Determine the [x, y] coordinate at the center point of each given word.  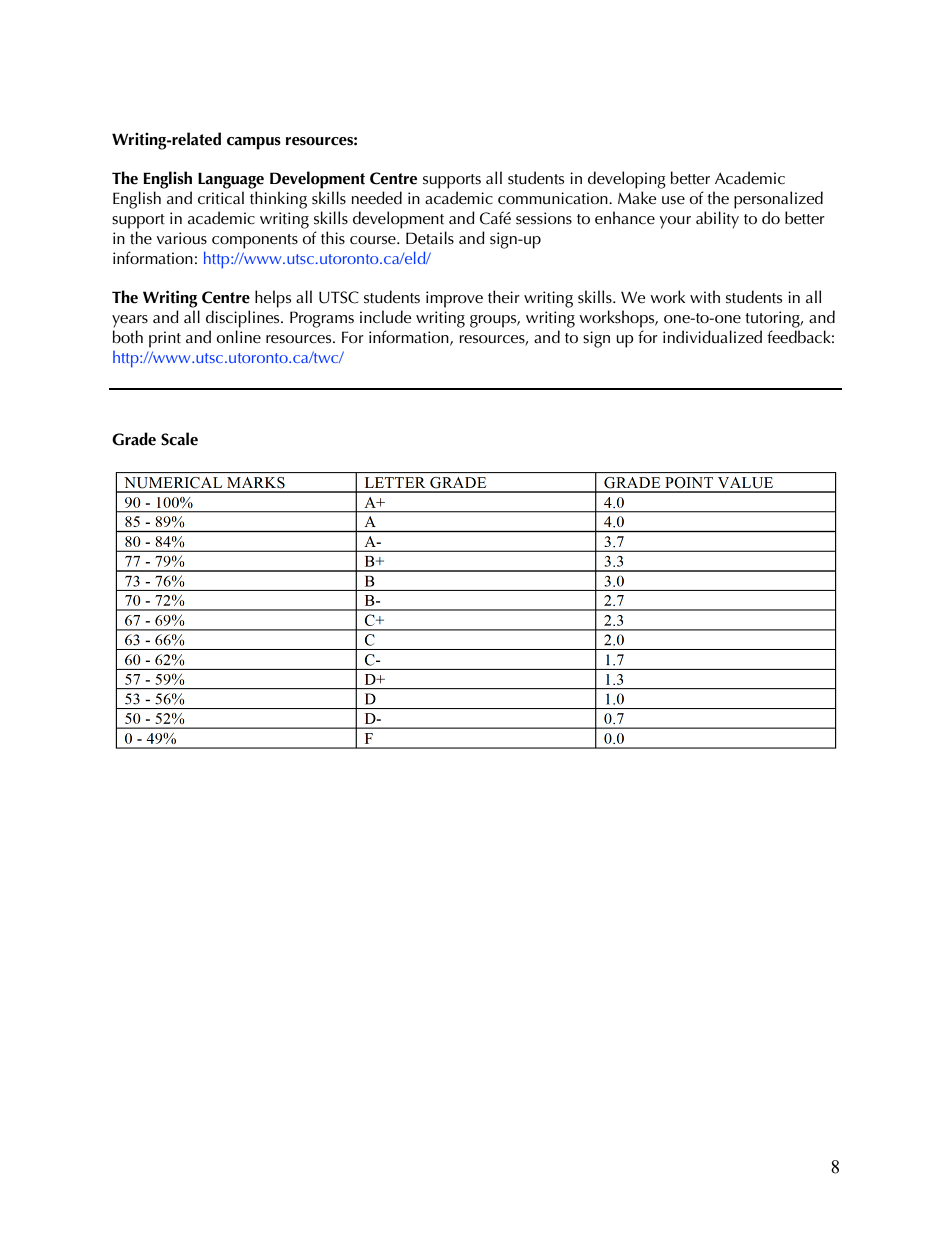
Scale [179, 439]
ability [717, 220]
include [385, 316]
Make [637, 197]
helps [273, 299]
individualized [712, 336]
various [182, 238]
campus [254, 143]
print [165, 339]
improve [454, 299]
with [705, 297]
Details [430, 238]
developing [627, 180]
